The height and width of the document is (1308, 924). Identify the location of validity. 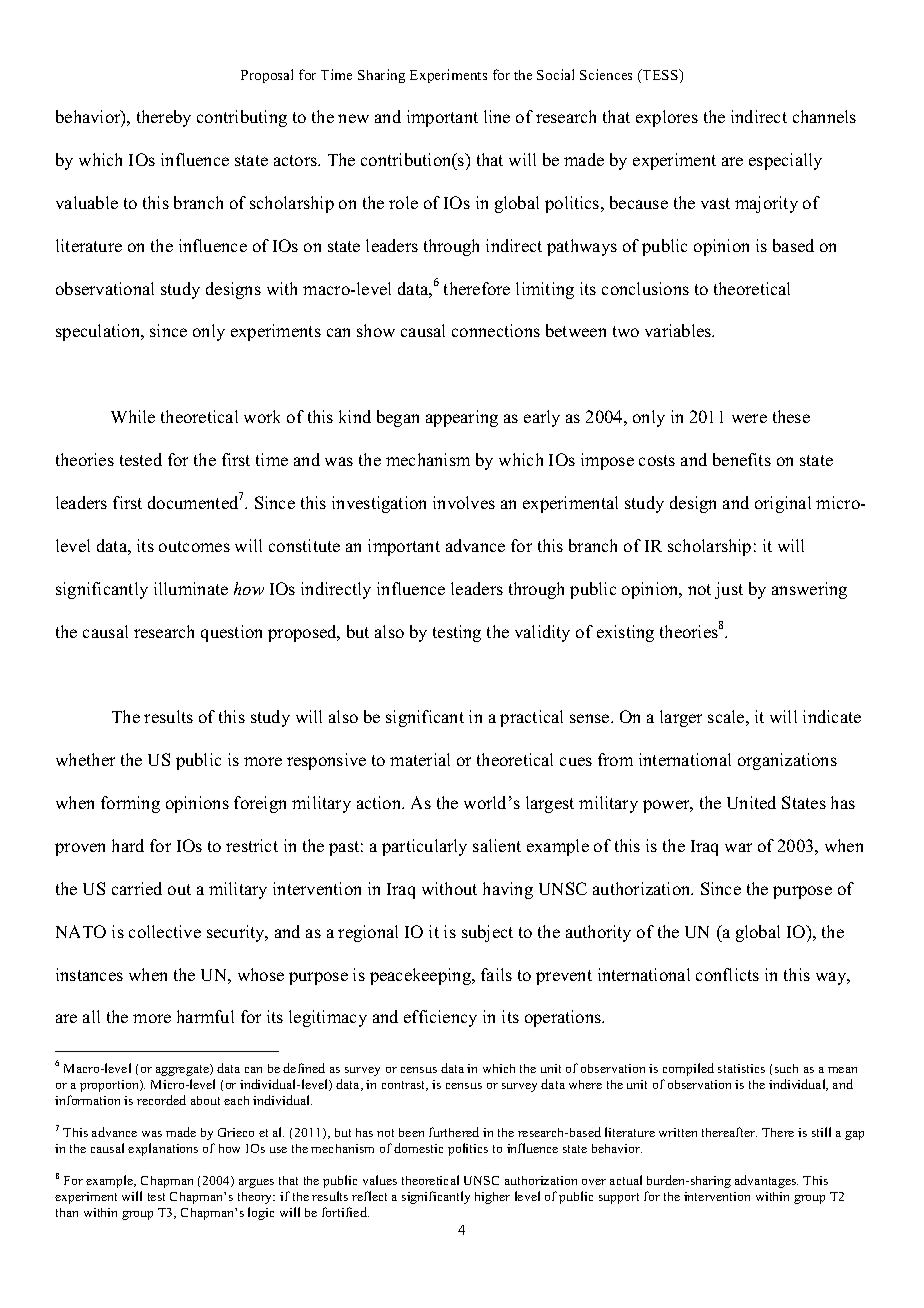
(542, 633).
